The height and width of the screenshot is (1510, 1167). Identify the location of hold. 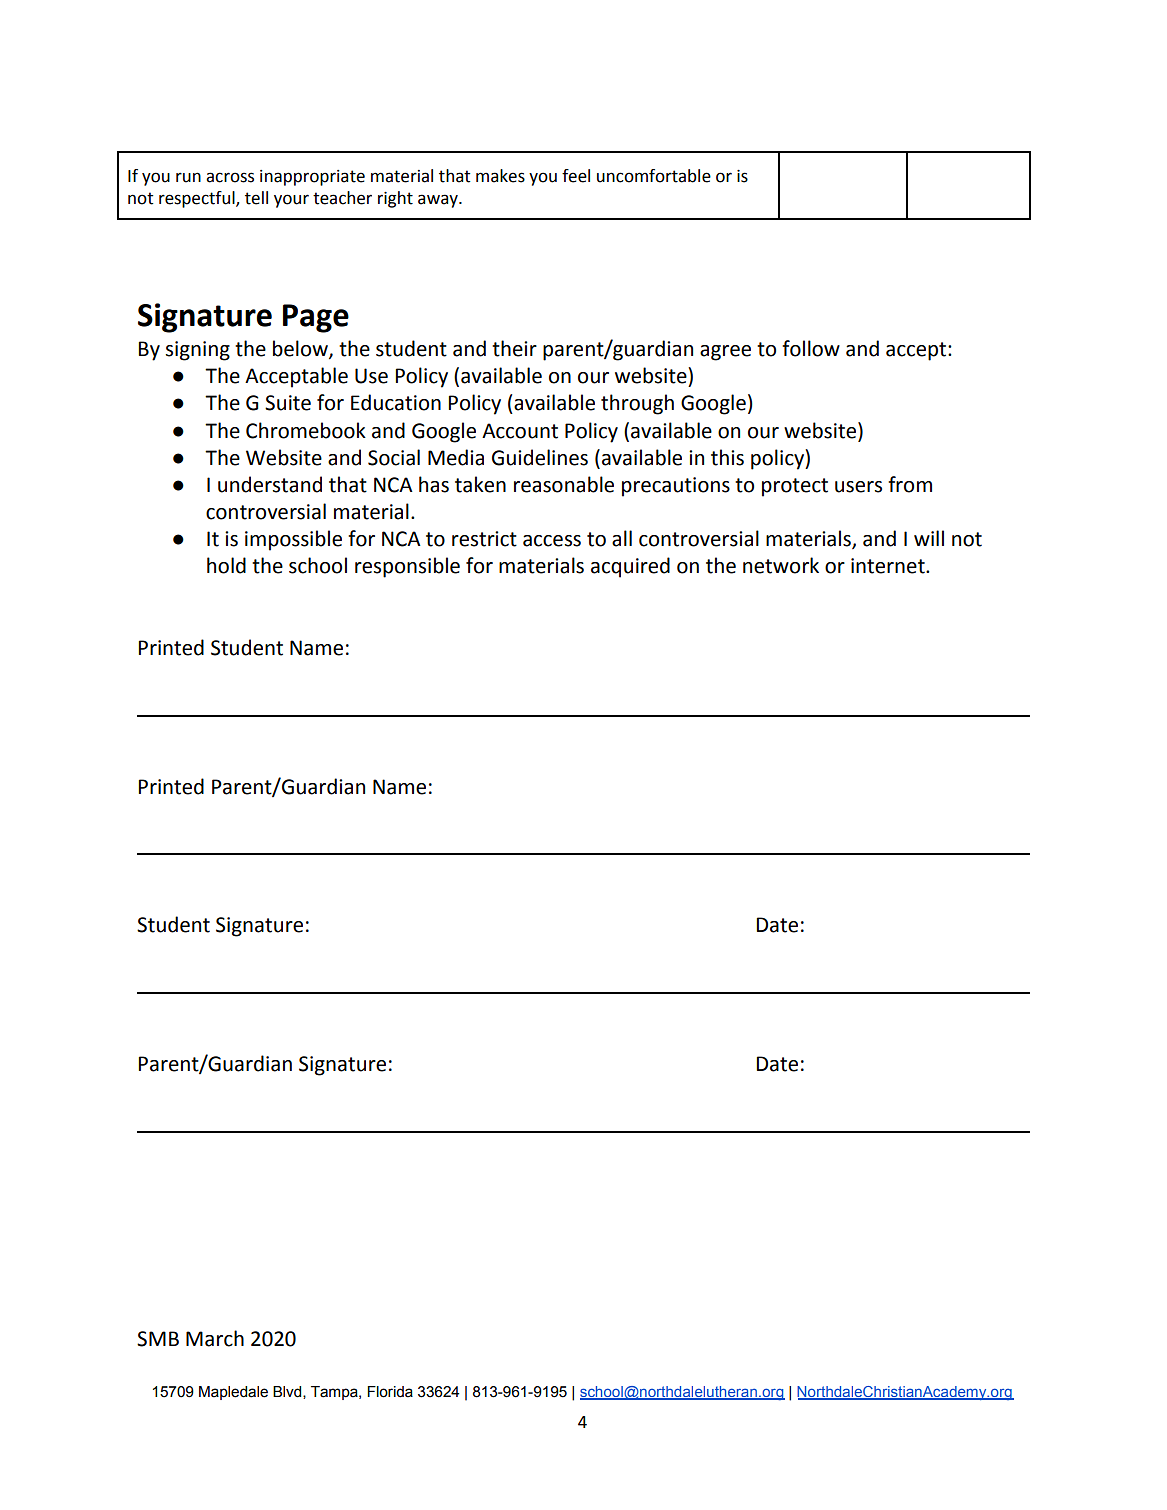
(226, 565).
